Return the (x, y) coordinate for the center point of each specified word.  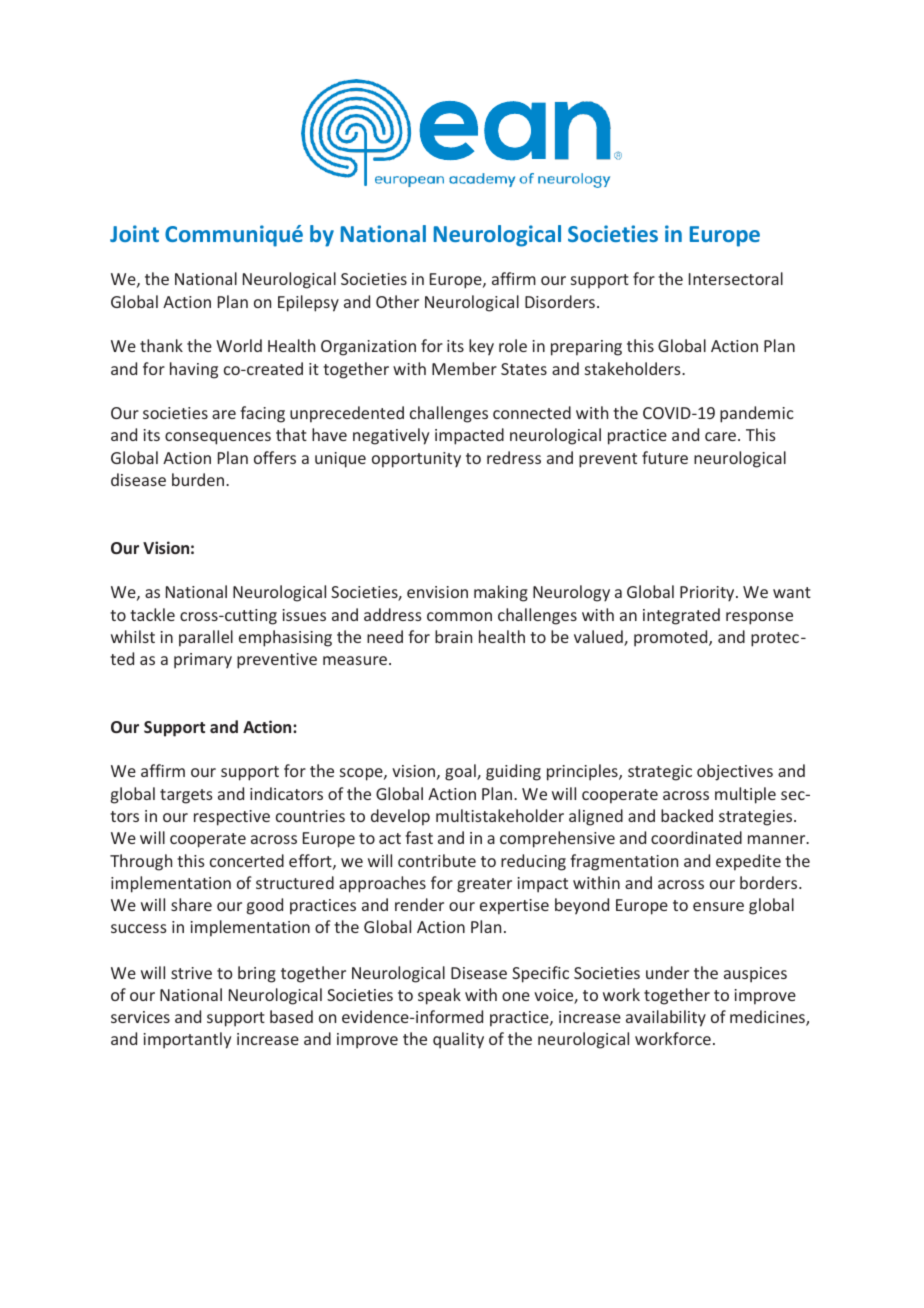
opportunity (416, 460)
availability (666, 1018)
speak (439, 996)
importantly (187, 1040)
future (665, 457)
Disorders (561, 301)
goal (461, 772)
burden (198, 479)
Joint (134, 233)
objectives (735, 772)
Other (397, 301)
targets (186, 796)
